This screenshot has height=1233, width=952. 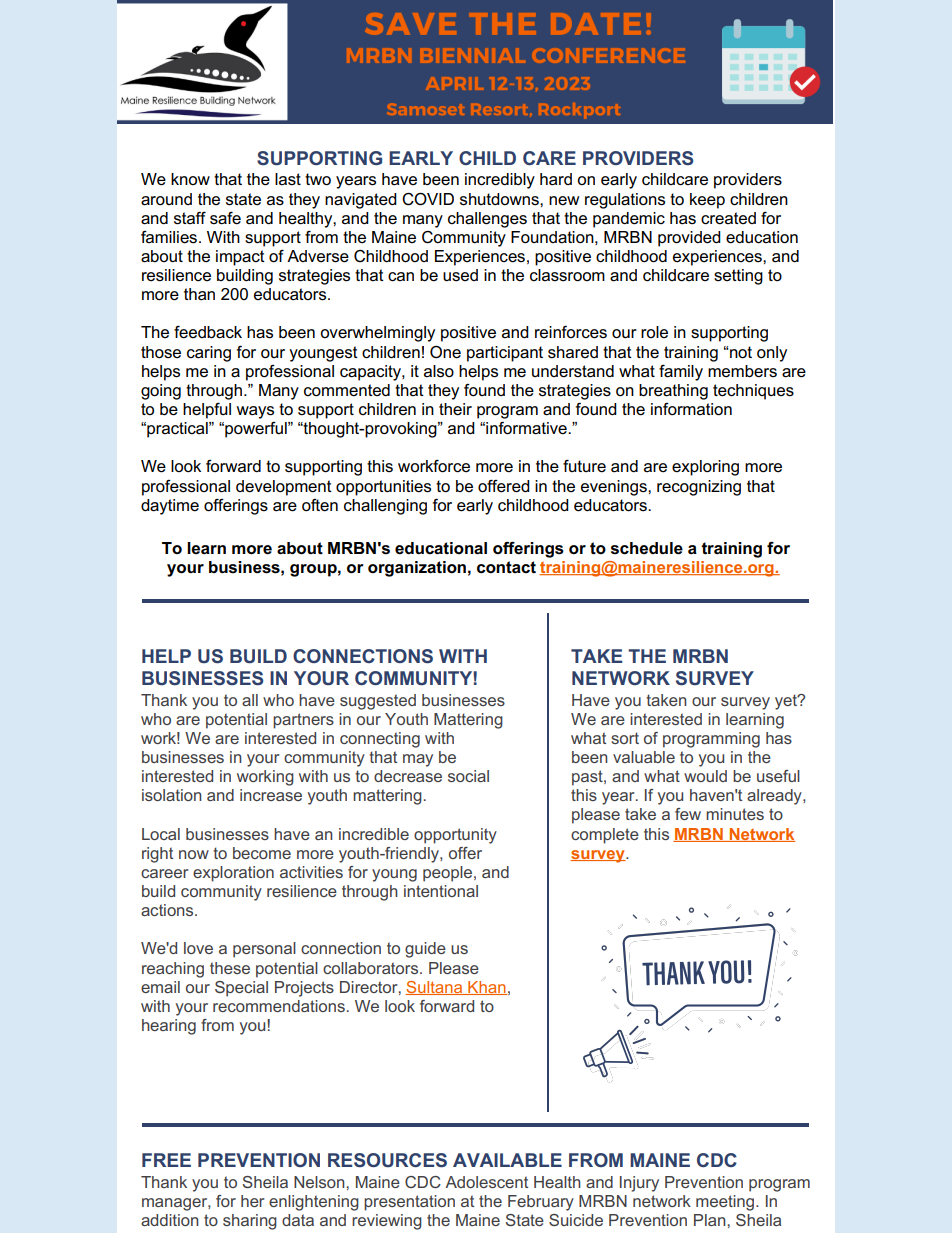 I want to click on schedule, so click(x=647, y=548).
